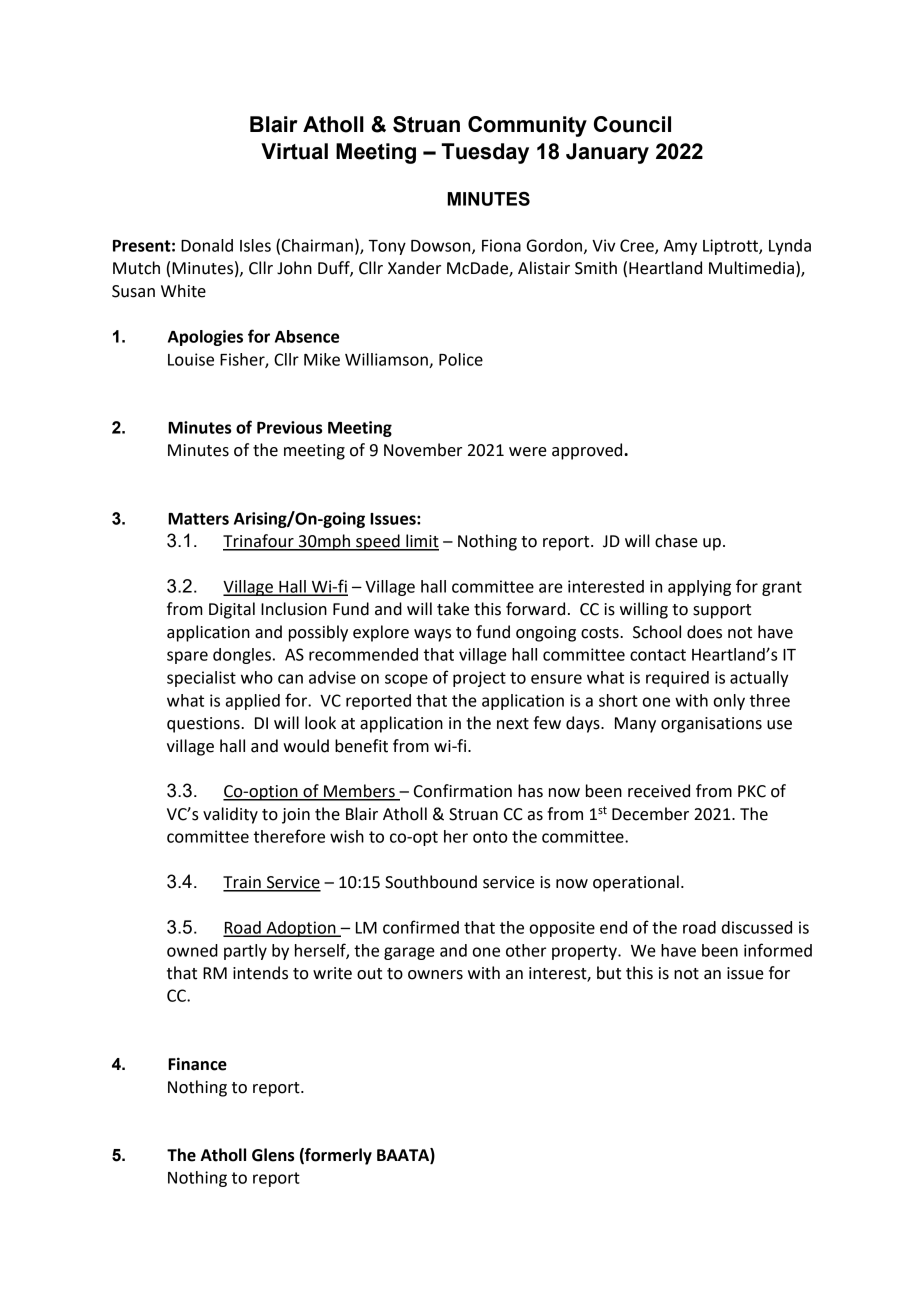  Describe the element at coordinates (513, 724) in the image. I see `next` at that location.
